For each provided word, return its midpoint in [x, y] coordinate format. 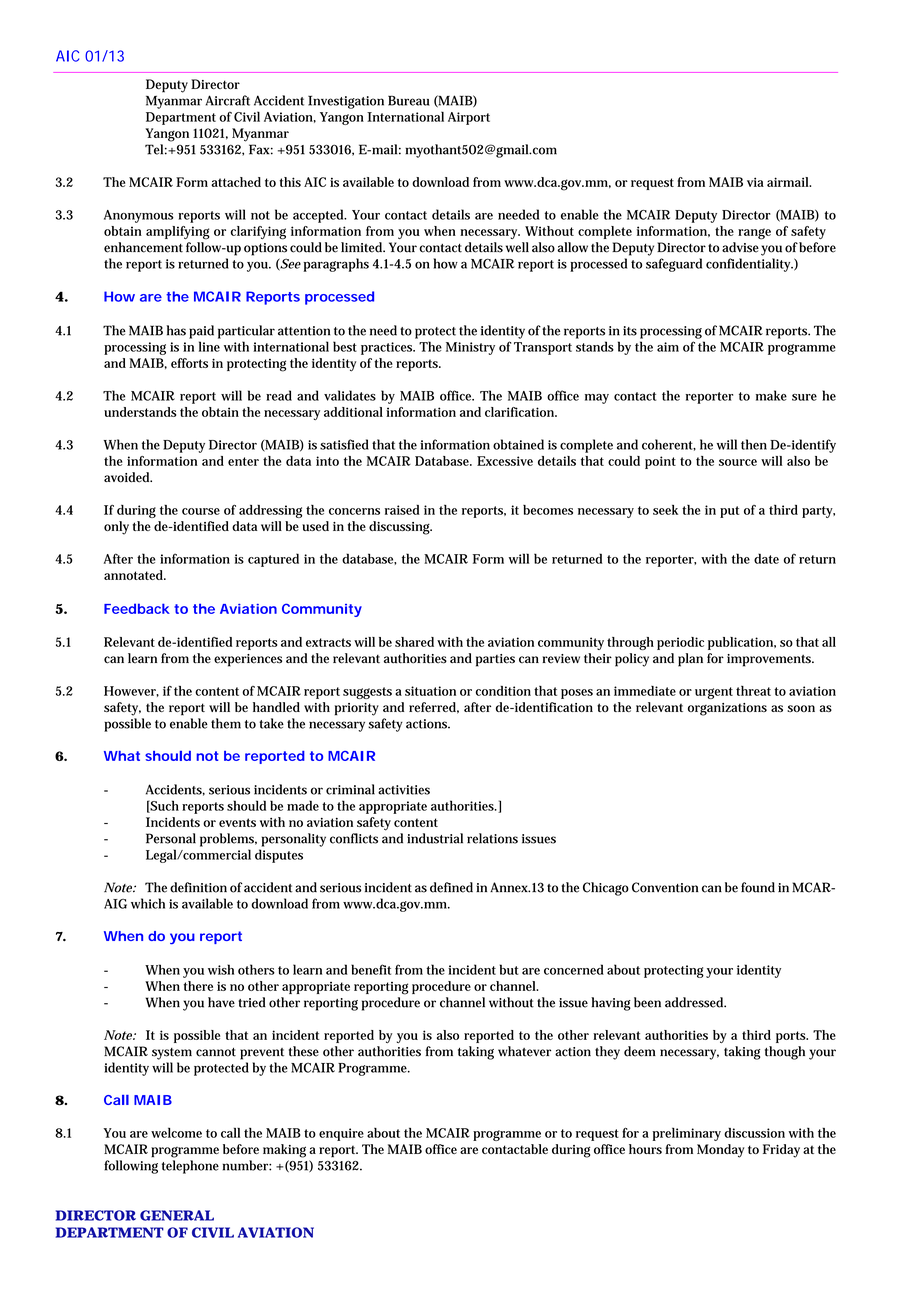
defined [451, 887]
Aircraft [227, 100]
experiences [248, 660]
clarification [521, 412]
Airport [469, 118]
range [754, 234]
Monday [720, 1151]
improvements [770, 660]
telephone [190, 1167]
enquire [341, 1134]
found [758, 887]
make [771, 395]
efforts [189, 363]
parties [495, 660]
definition [198, 887]
